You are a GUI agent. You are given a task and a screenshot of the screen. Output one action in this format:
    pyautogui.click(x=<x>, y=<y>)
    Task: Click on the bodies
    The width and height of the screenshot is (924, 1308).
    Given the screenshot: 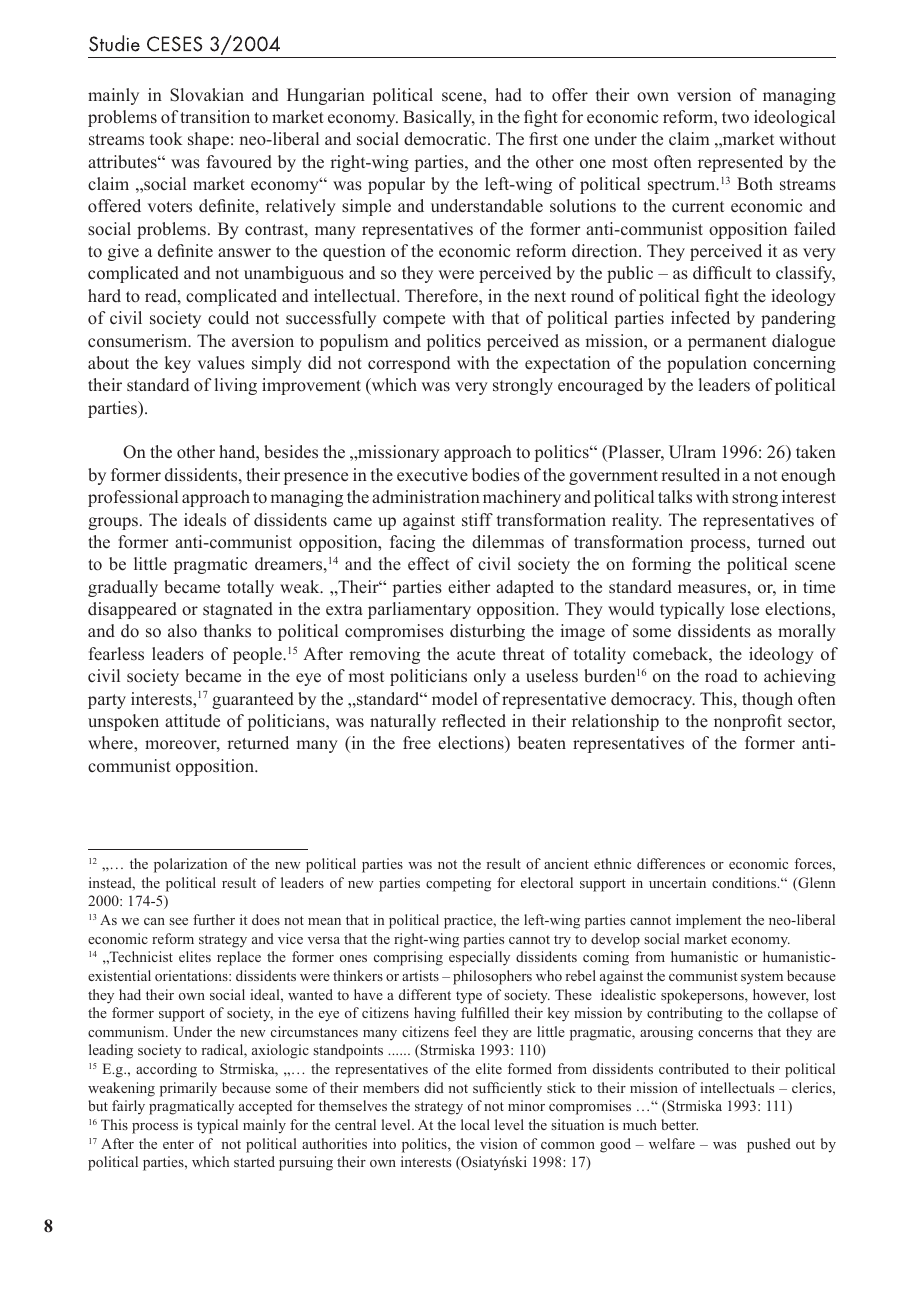 What is the action you would take?
    pyautogui.click(x=496, y=475)
